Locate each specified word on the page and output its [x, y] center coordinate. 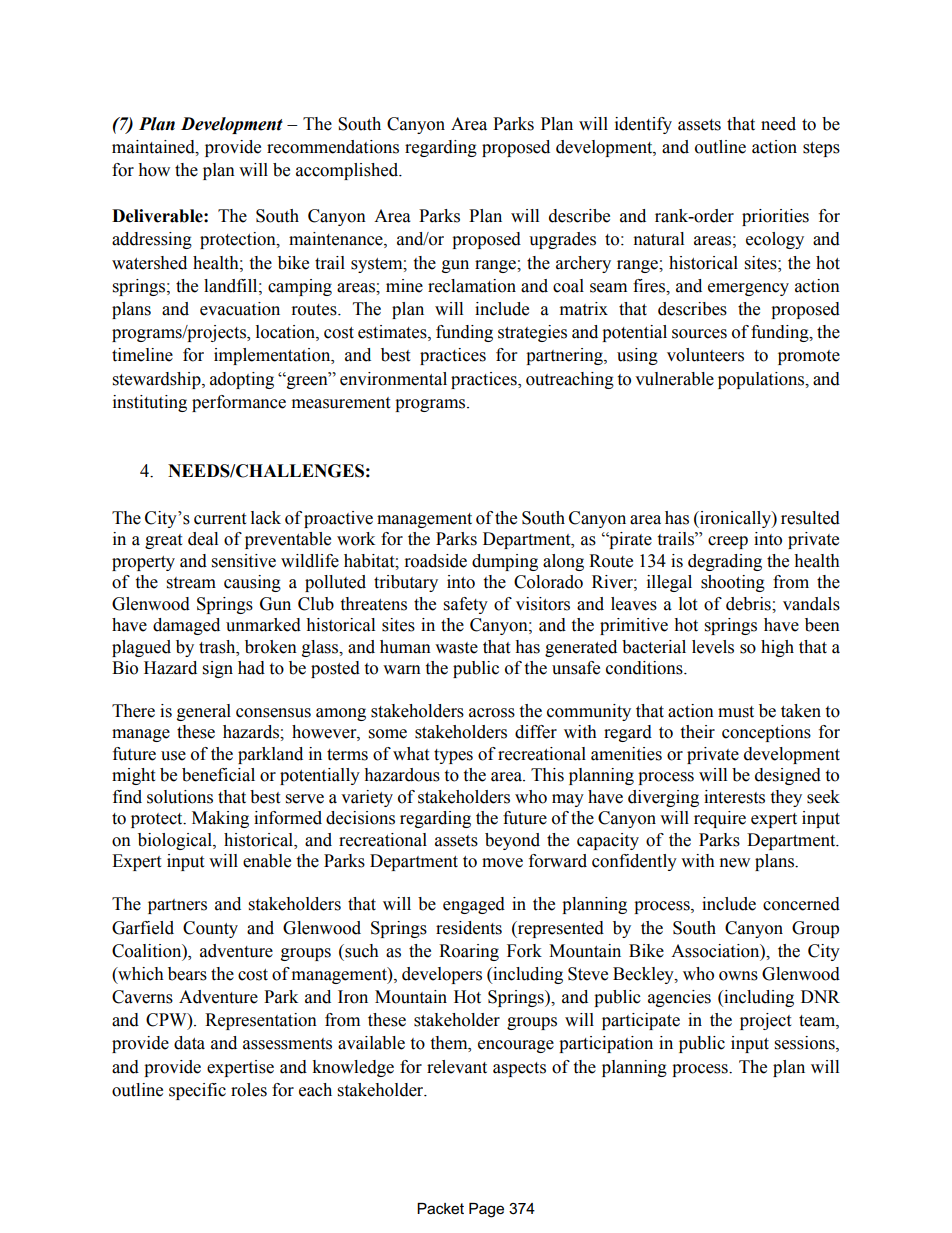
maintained [154, 147]
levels [713, 647]
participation [606, 1044]
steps [821, 149]
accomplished [348, 171]
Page [486, 1210]
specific [197, 1091]
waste [456, 648]
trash [218, 647]
